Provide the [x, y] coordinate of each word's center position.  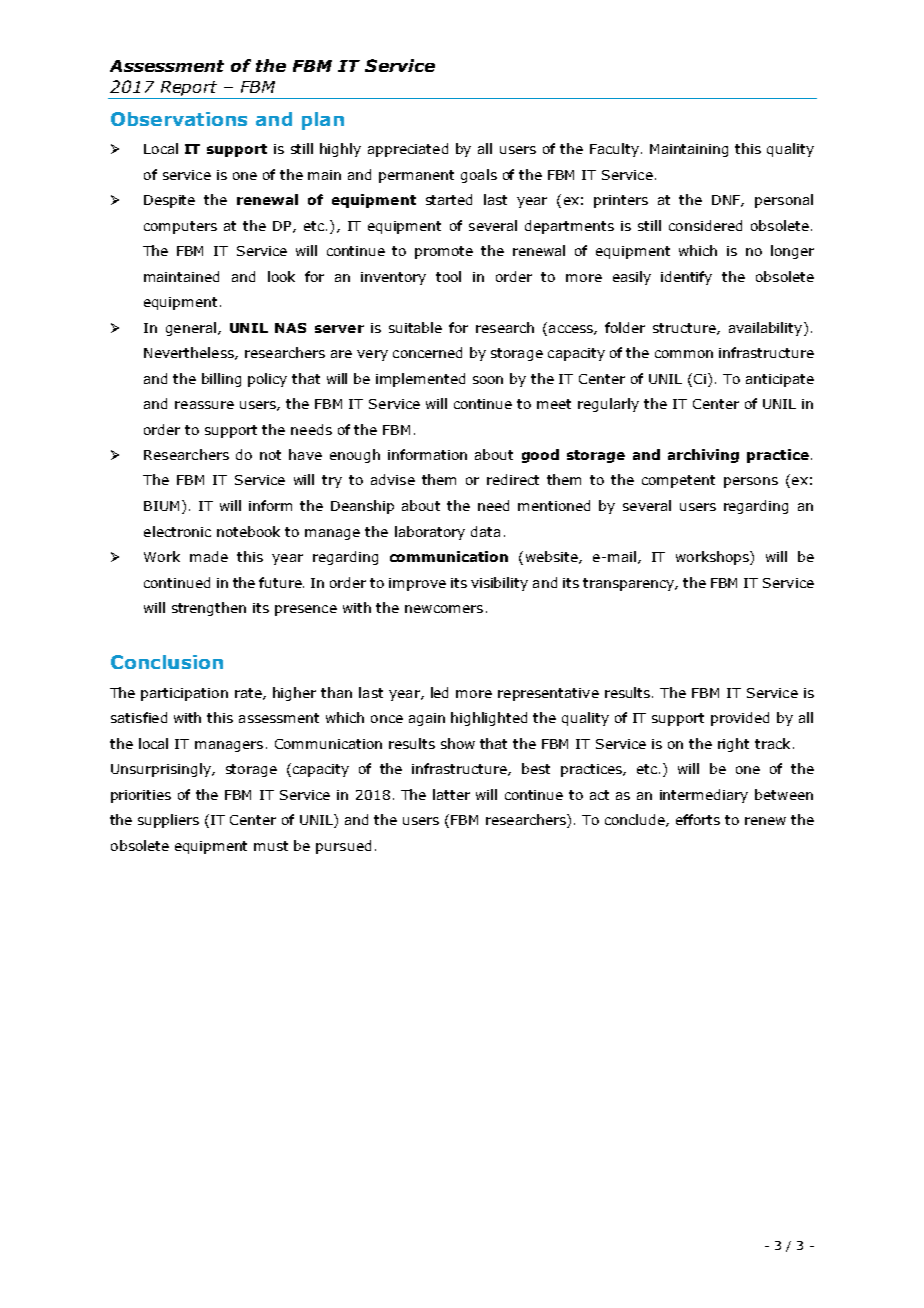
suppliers [168, 821]
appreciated [408, 150]
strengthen [209, 609]
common [684, 354]
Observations [179, 119]
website [553, 557]
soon [488, 380]
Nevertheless [190, 353]
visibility [499, 584]
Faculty [614, 150]
